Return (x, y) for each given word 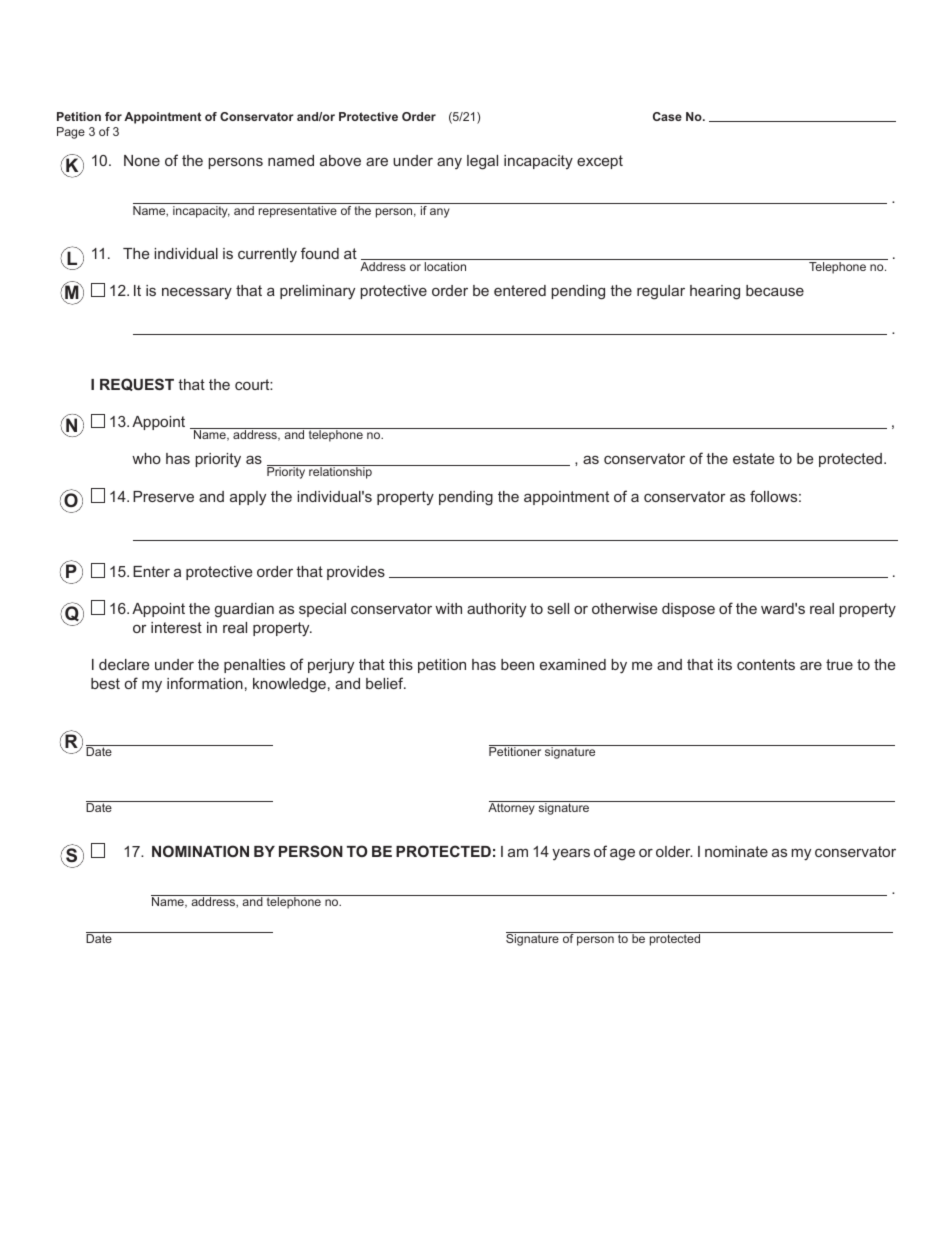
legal (482, 162)
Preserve (163, 496)
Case (667, 116)
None (142, 160)
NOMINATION (200, 851)
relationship (340, 472)
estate (753, 458)
